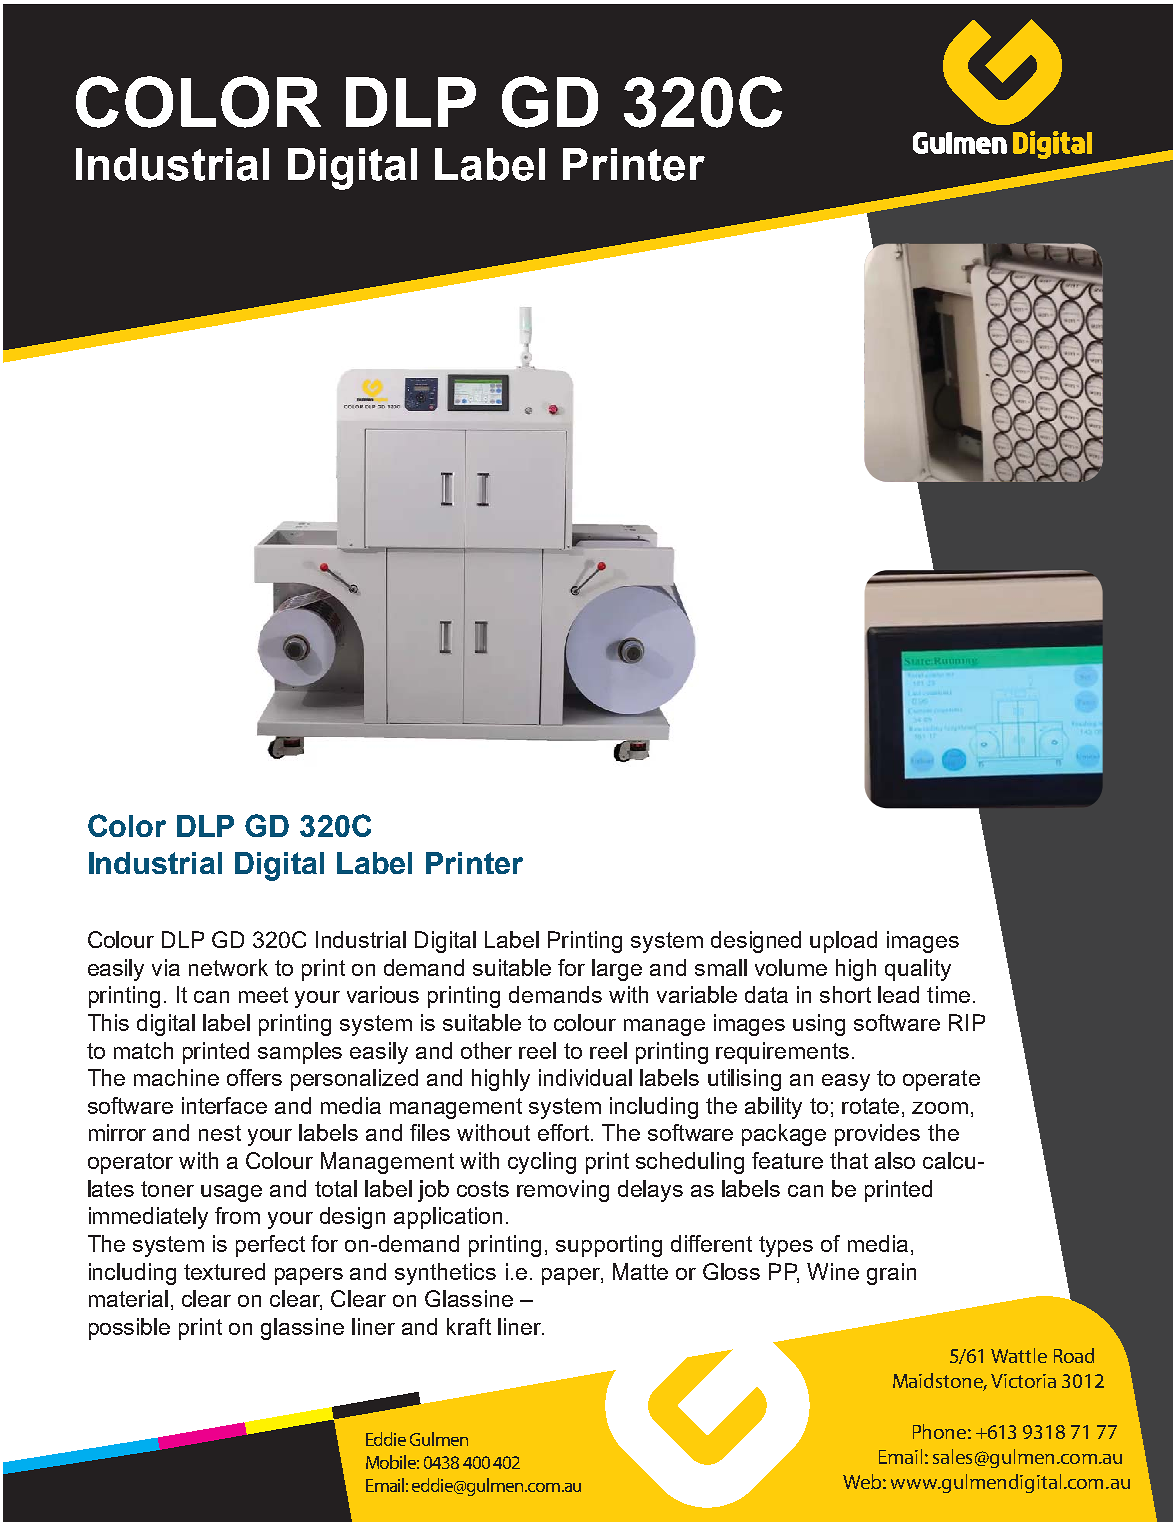 The width and height of the screenshot is (1176, 1522). Describe the element at coordinates (563, 1191) in the screenshot. I see `removing` at that location.
